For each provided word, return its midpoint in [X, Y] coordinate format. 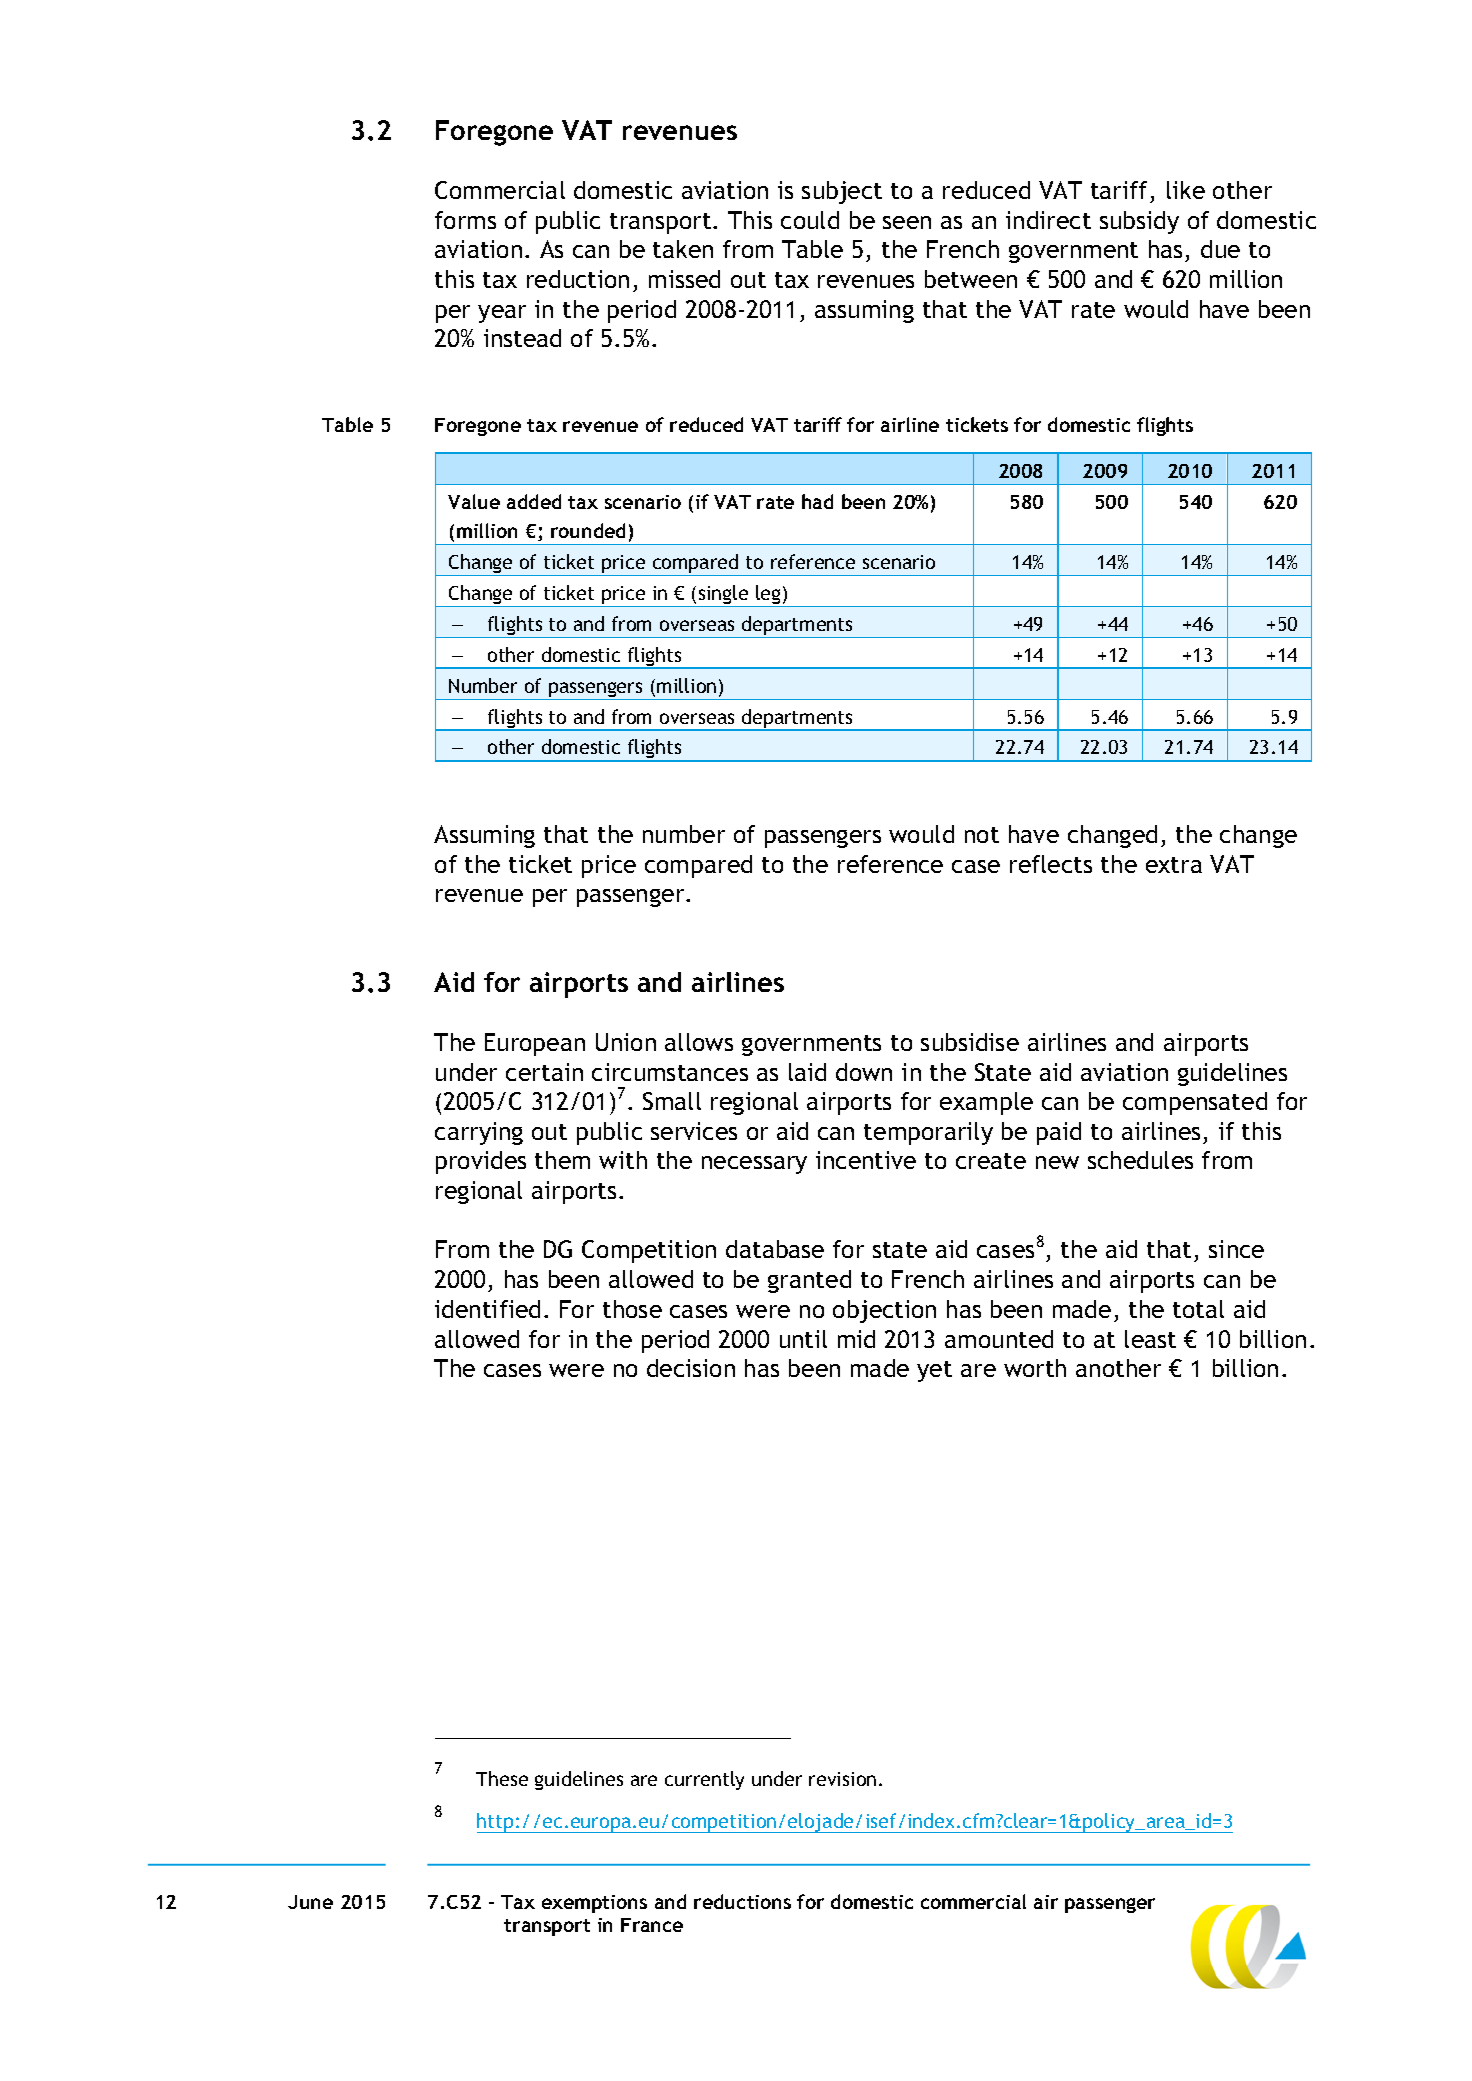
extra [1174, 865]
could [810, 220]
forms [465, 220]
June [310, 1902]
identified [487, 1309]
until [803, 1339]
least [1150, 1339]
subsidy [1139, 222]
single [723, 596]
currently [704, 1780]
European [535, 1044]
